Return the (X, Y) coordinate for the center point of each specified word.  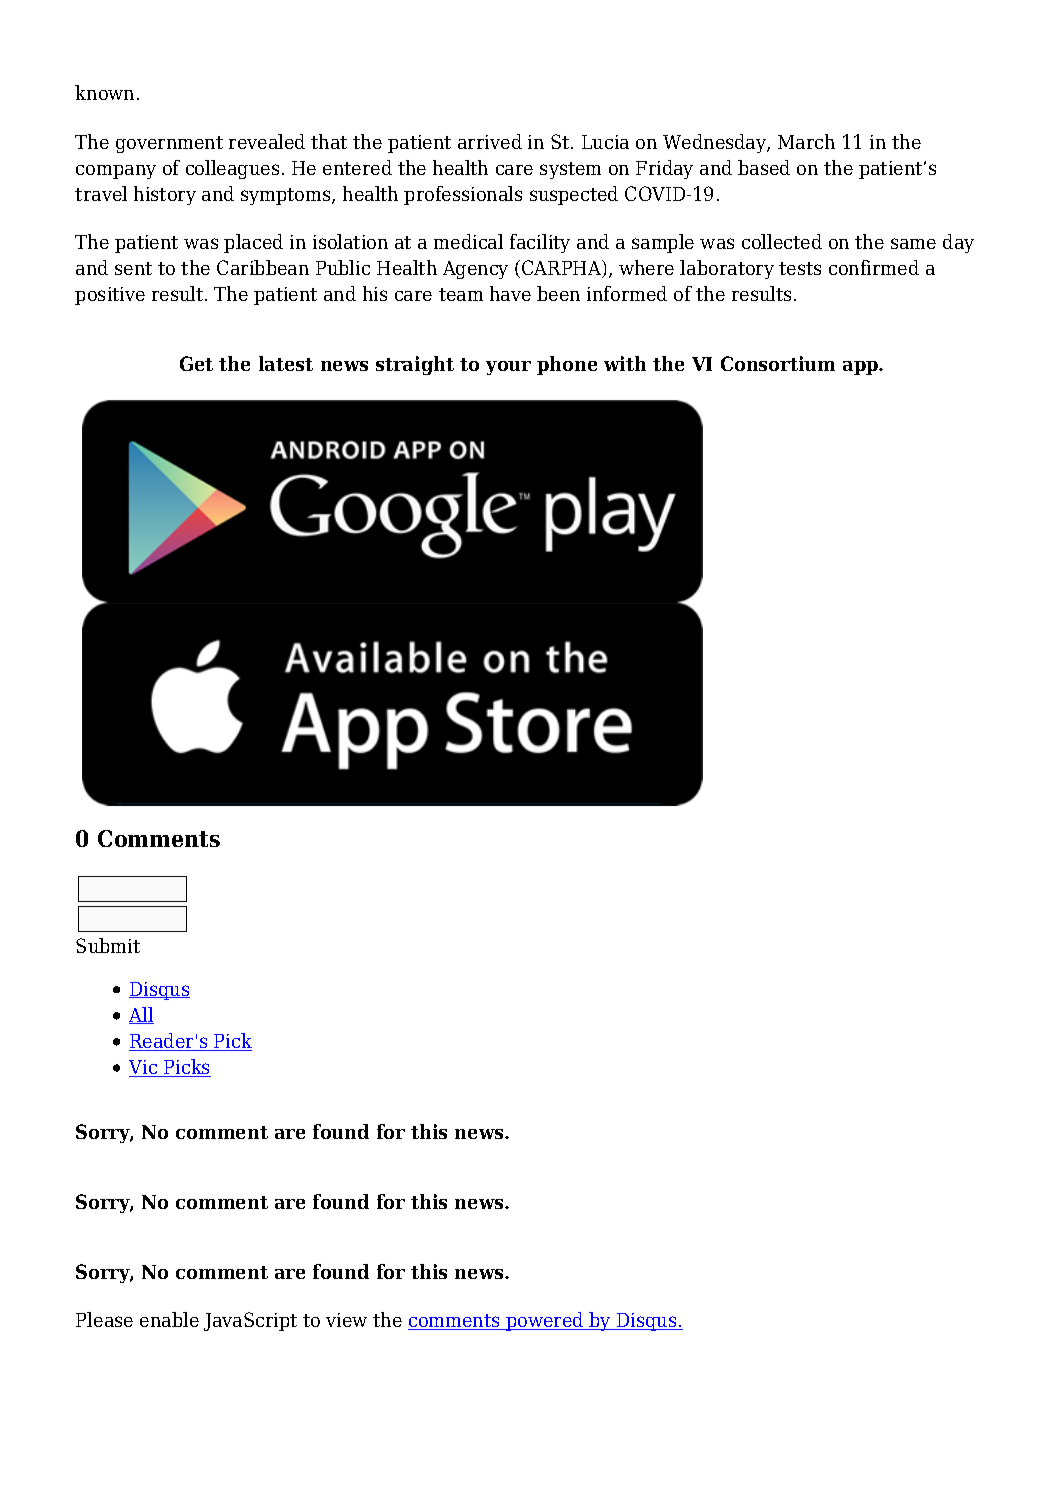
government (169, 144)
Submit (108, 945)
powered (545, 1321)
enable (169, 1319)
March (806, 141)
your (508, 368)
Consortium (778, 363)
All (141, 1015)
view (346, 1320)
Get (196, 363)
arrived (490, 141)
